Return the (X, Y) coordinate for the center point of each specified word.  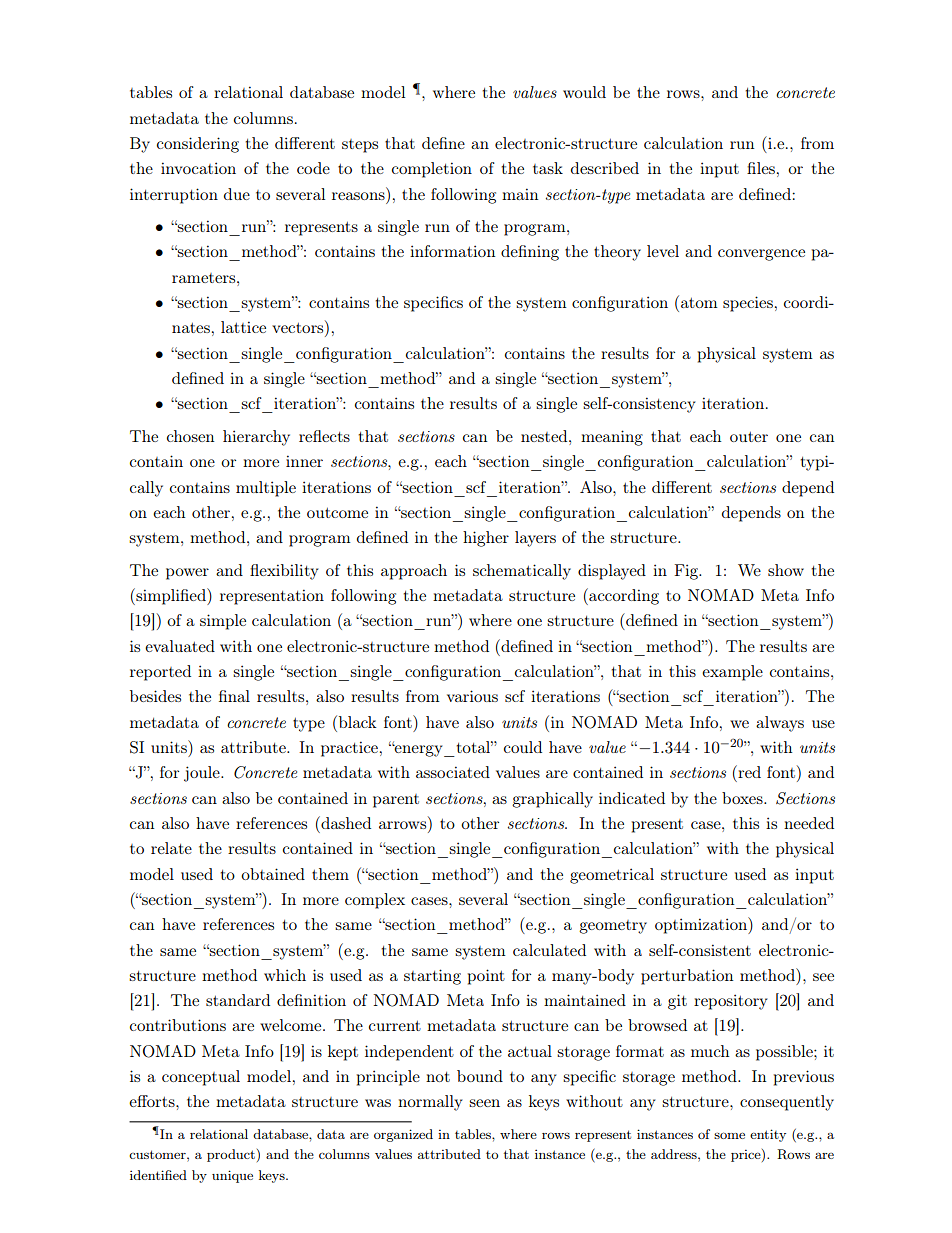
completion (432, 170)
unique (232, 1176)
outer (749, 436)
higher (486, 539)
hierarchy (256, 438)
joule (203, 774)
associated (453, 772)
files (761, 168)
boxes (743, 798)
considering (198, 145)
